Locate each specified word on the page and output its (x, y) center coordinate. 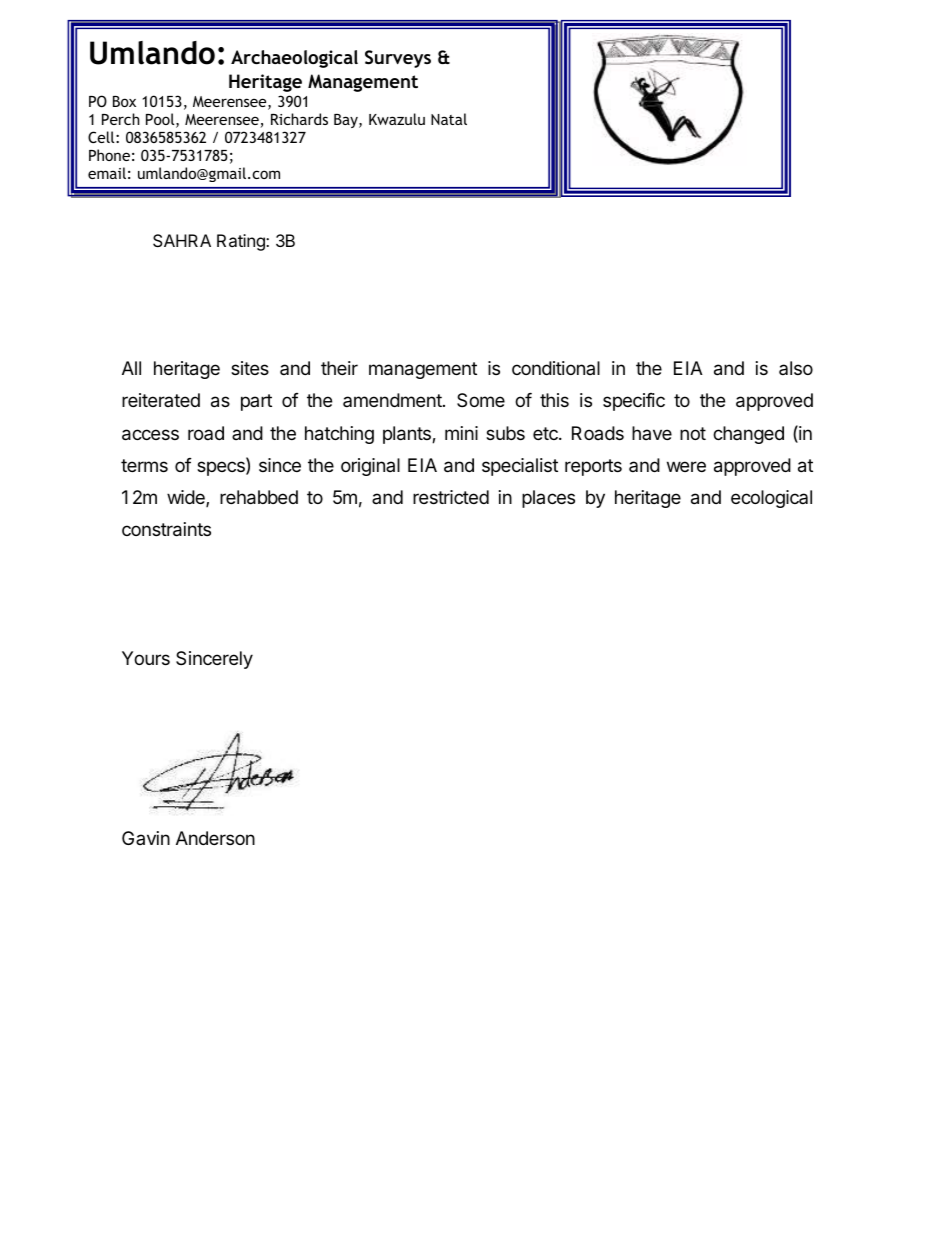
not (693, 433)
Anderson (215, 838)
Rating (242, 242)
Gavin (146, 838)
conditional (556, 368)
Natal (449, 119)
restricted (451, 497)
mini (461, 433)
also (796, 368)
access (150, 435)
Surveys (398, 59)
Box (124, 101)
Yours (146, 658)
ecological (771, 499)
